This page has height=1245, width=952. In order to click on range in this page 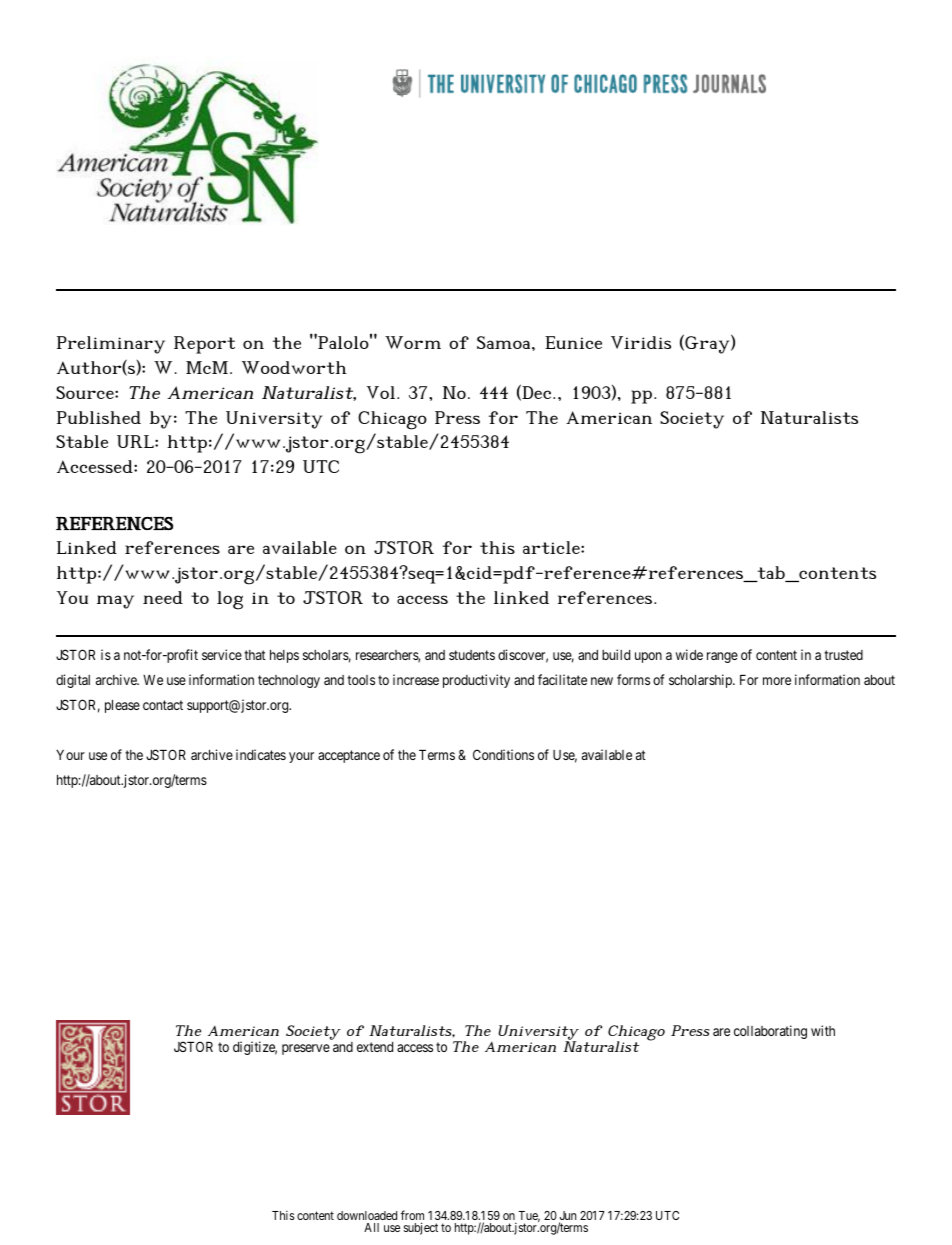, I will do `click(722, 657)`.
